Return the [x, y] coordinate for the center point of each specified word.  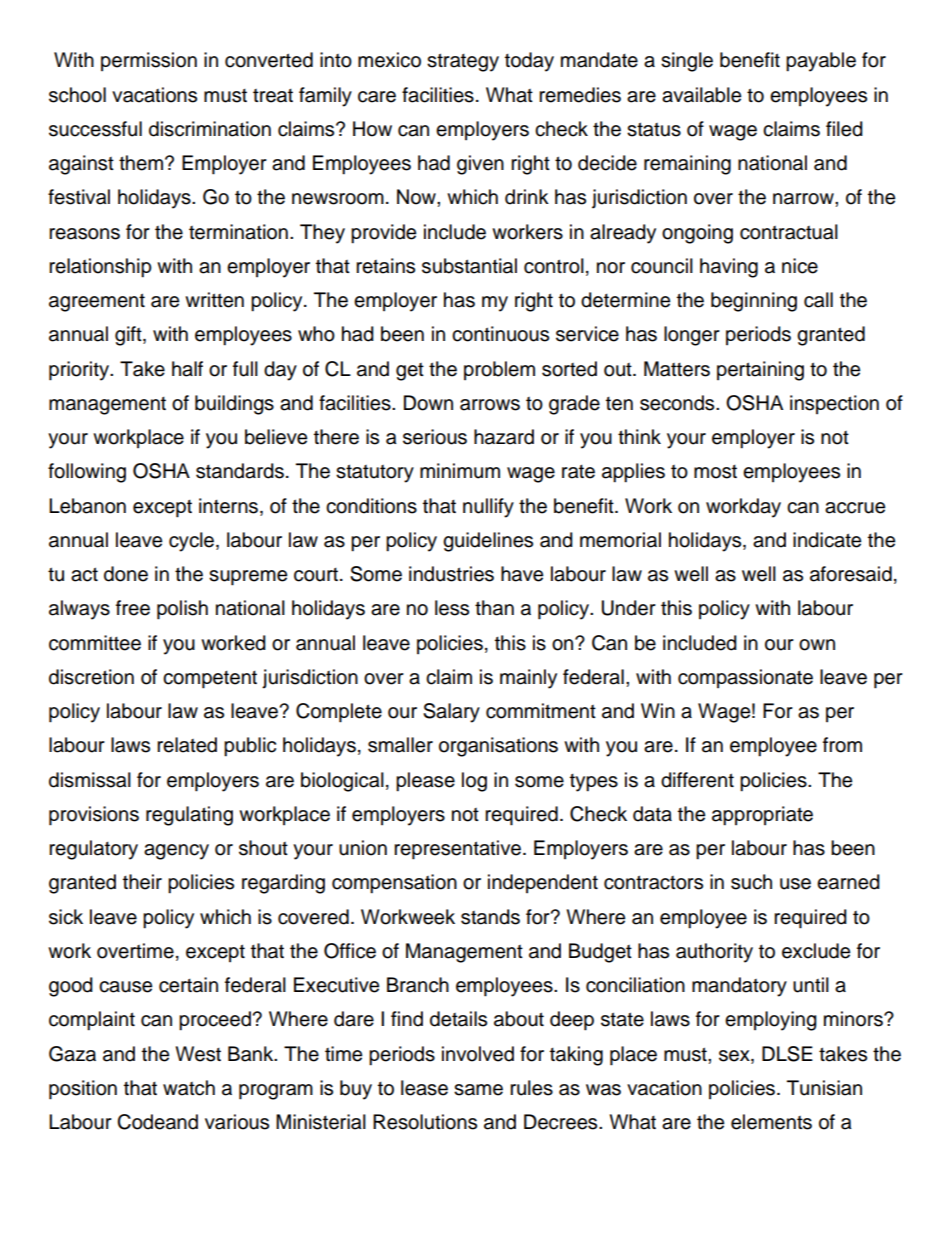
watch [189, 1088]
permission [149, 61]
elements [771, 1122]
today [529, 62]
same [478, 1090]
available [701, 95]
